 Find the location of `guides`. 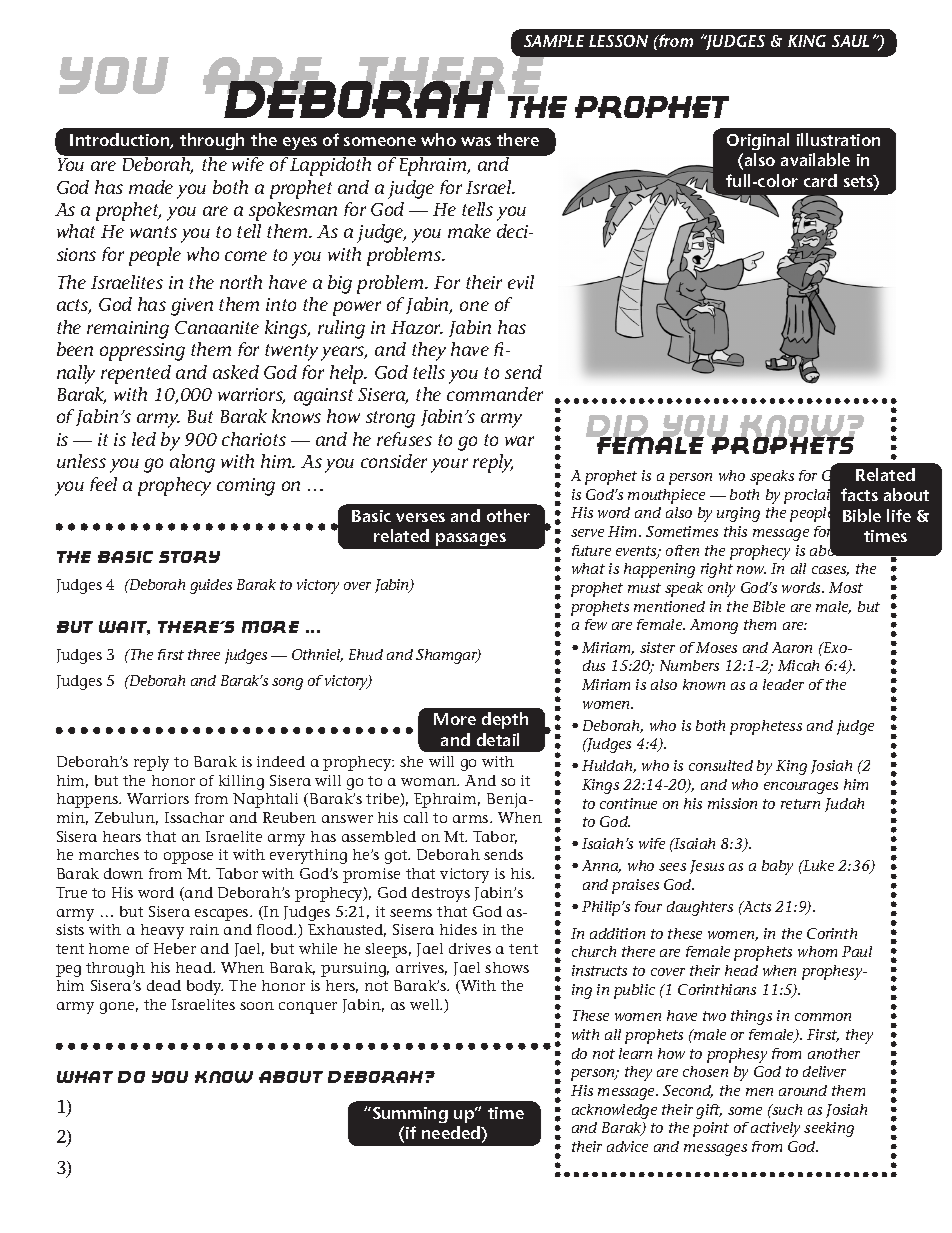

guides is located at coordinates (211, 586).
